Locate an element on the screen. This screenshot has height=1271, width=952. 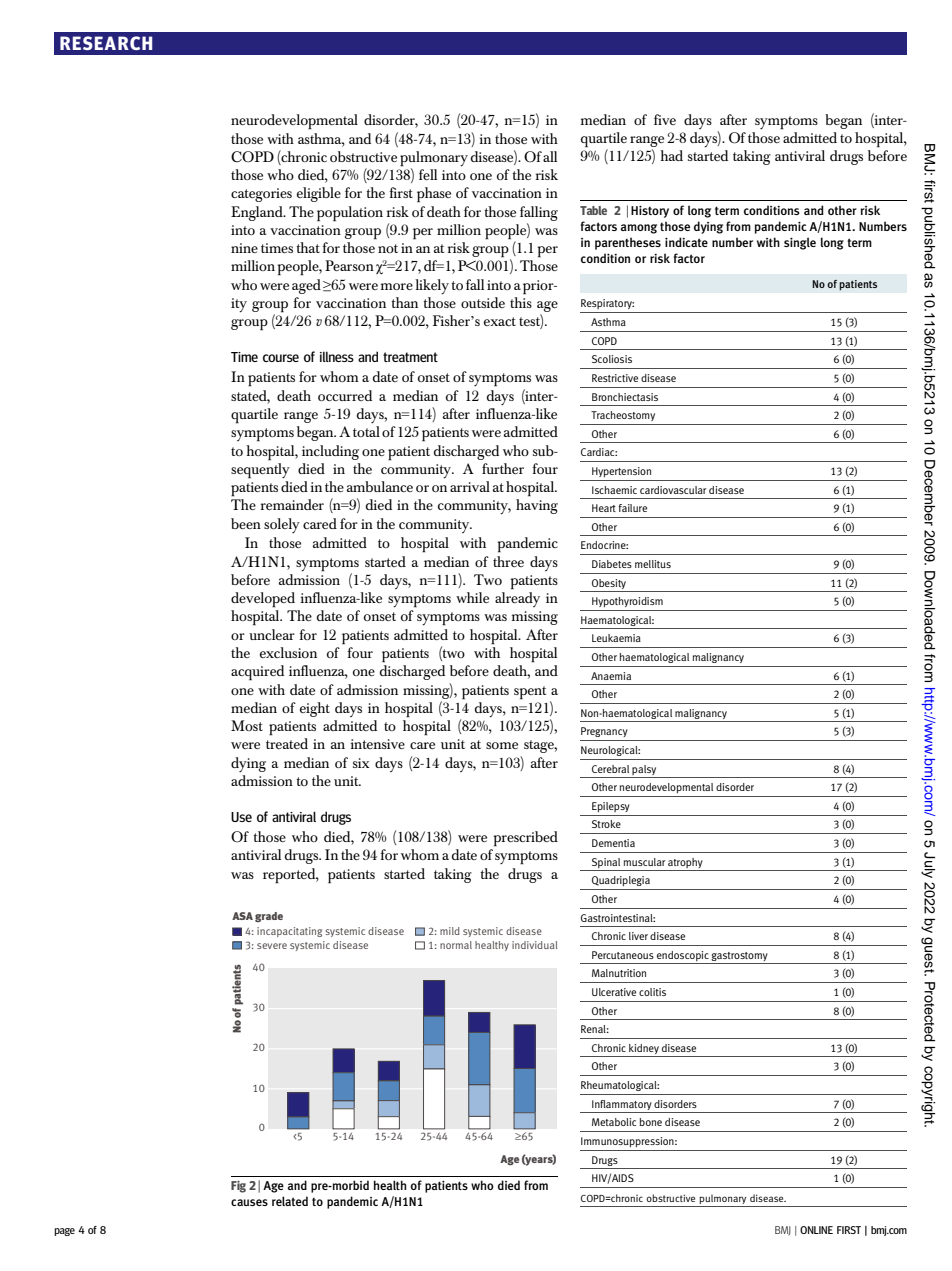
than is located at coordinates (404, 302).
